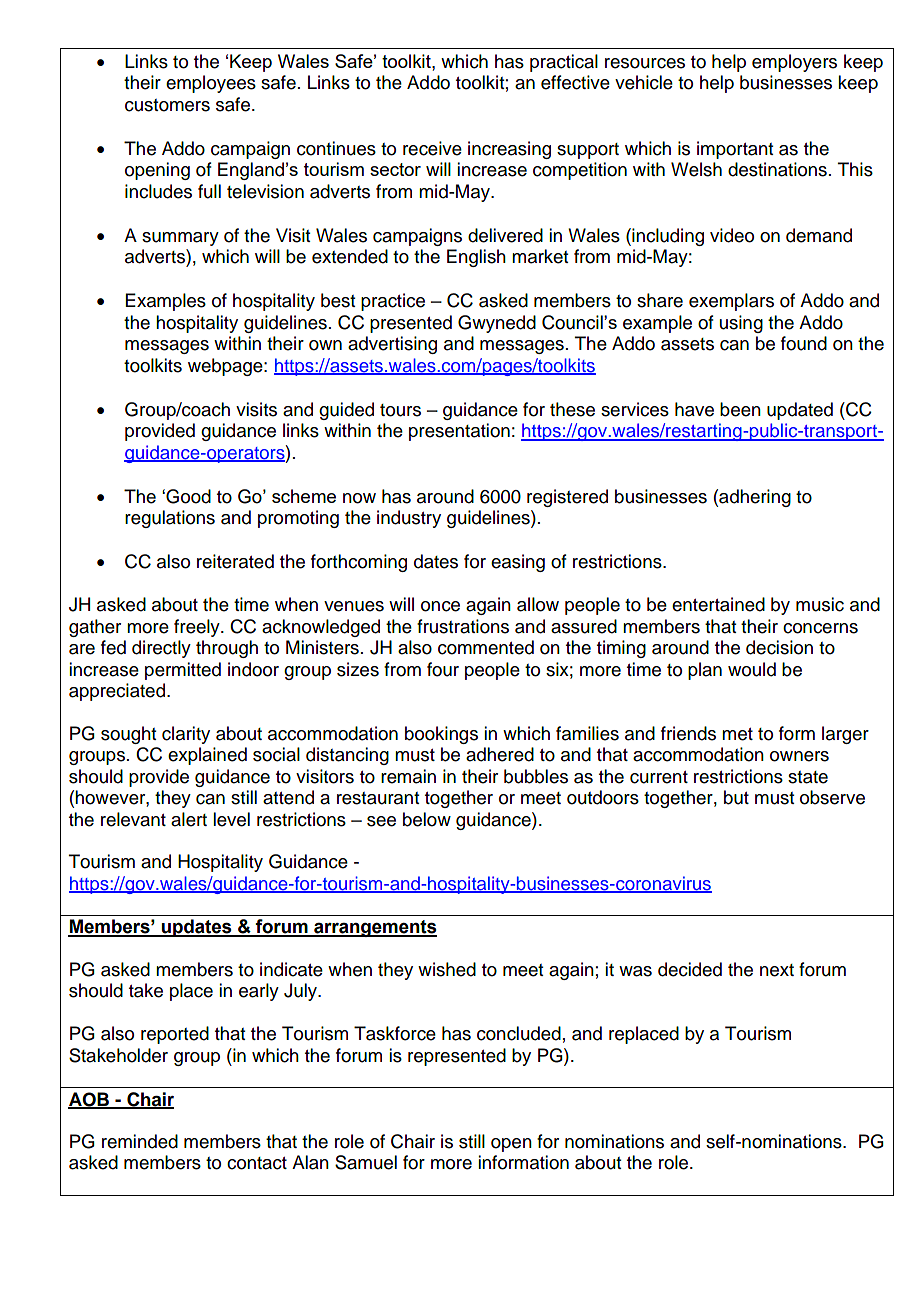 Image resolution: width=924 pixels, height=1308 pixels. What do you see at coordinates (259, 992) in the page?
I see `early` at bounding box center [259, 992].
